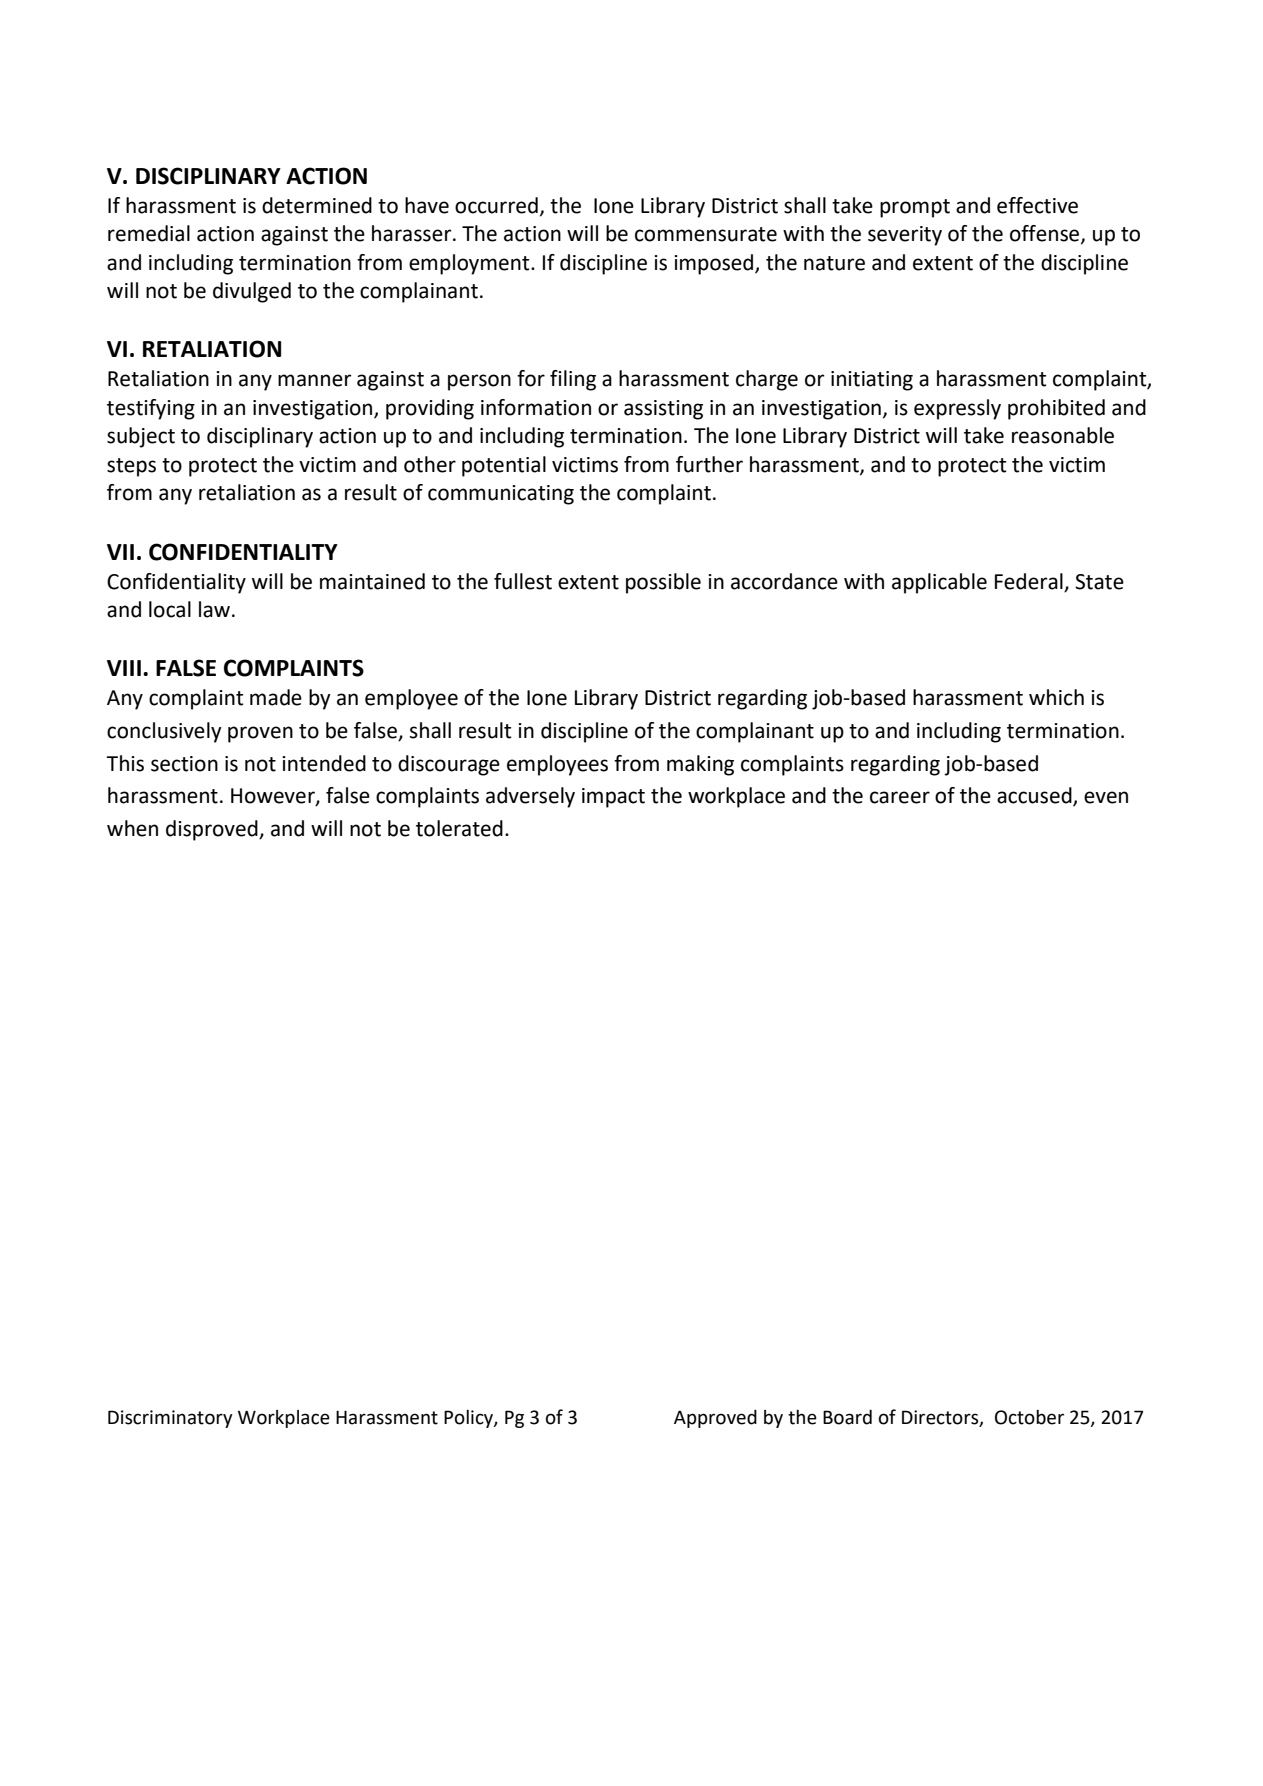 Image resolution: width=1263 pixels, height=1786 pixels. What do you see at coordinates (1046, 234) in the screenshot?
I see `offense` at bounding box center [1046, 234].
